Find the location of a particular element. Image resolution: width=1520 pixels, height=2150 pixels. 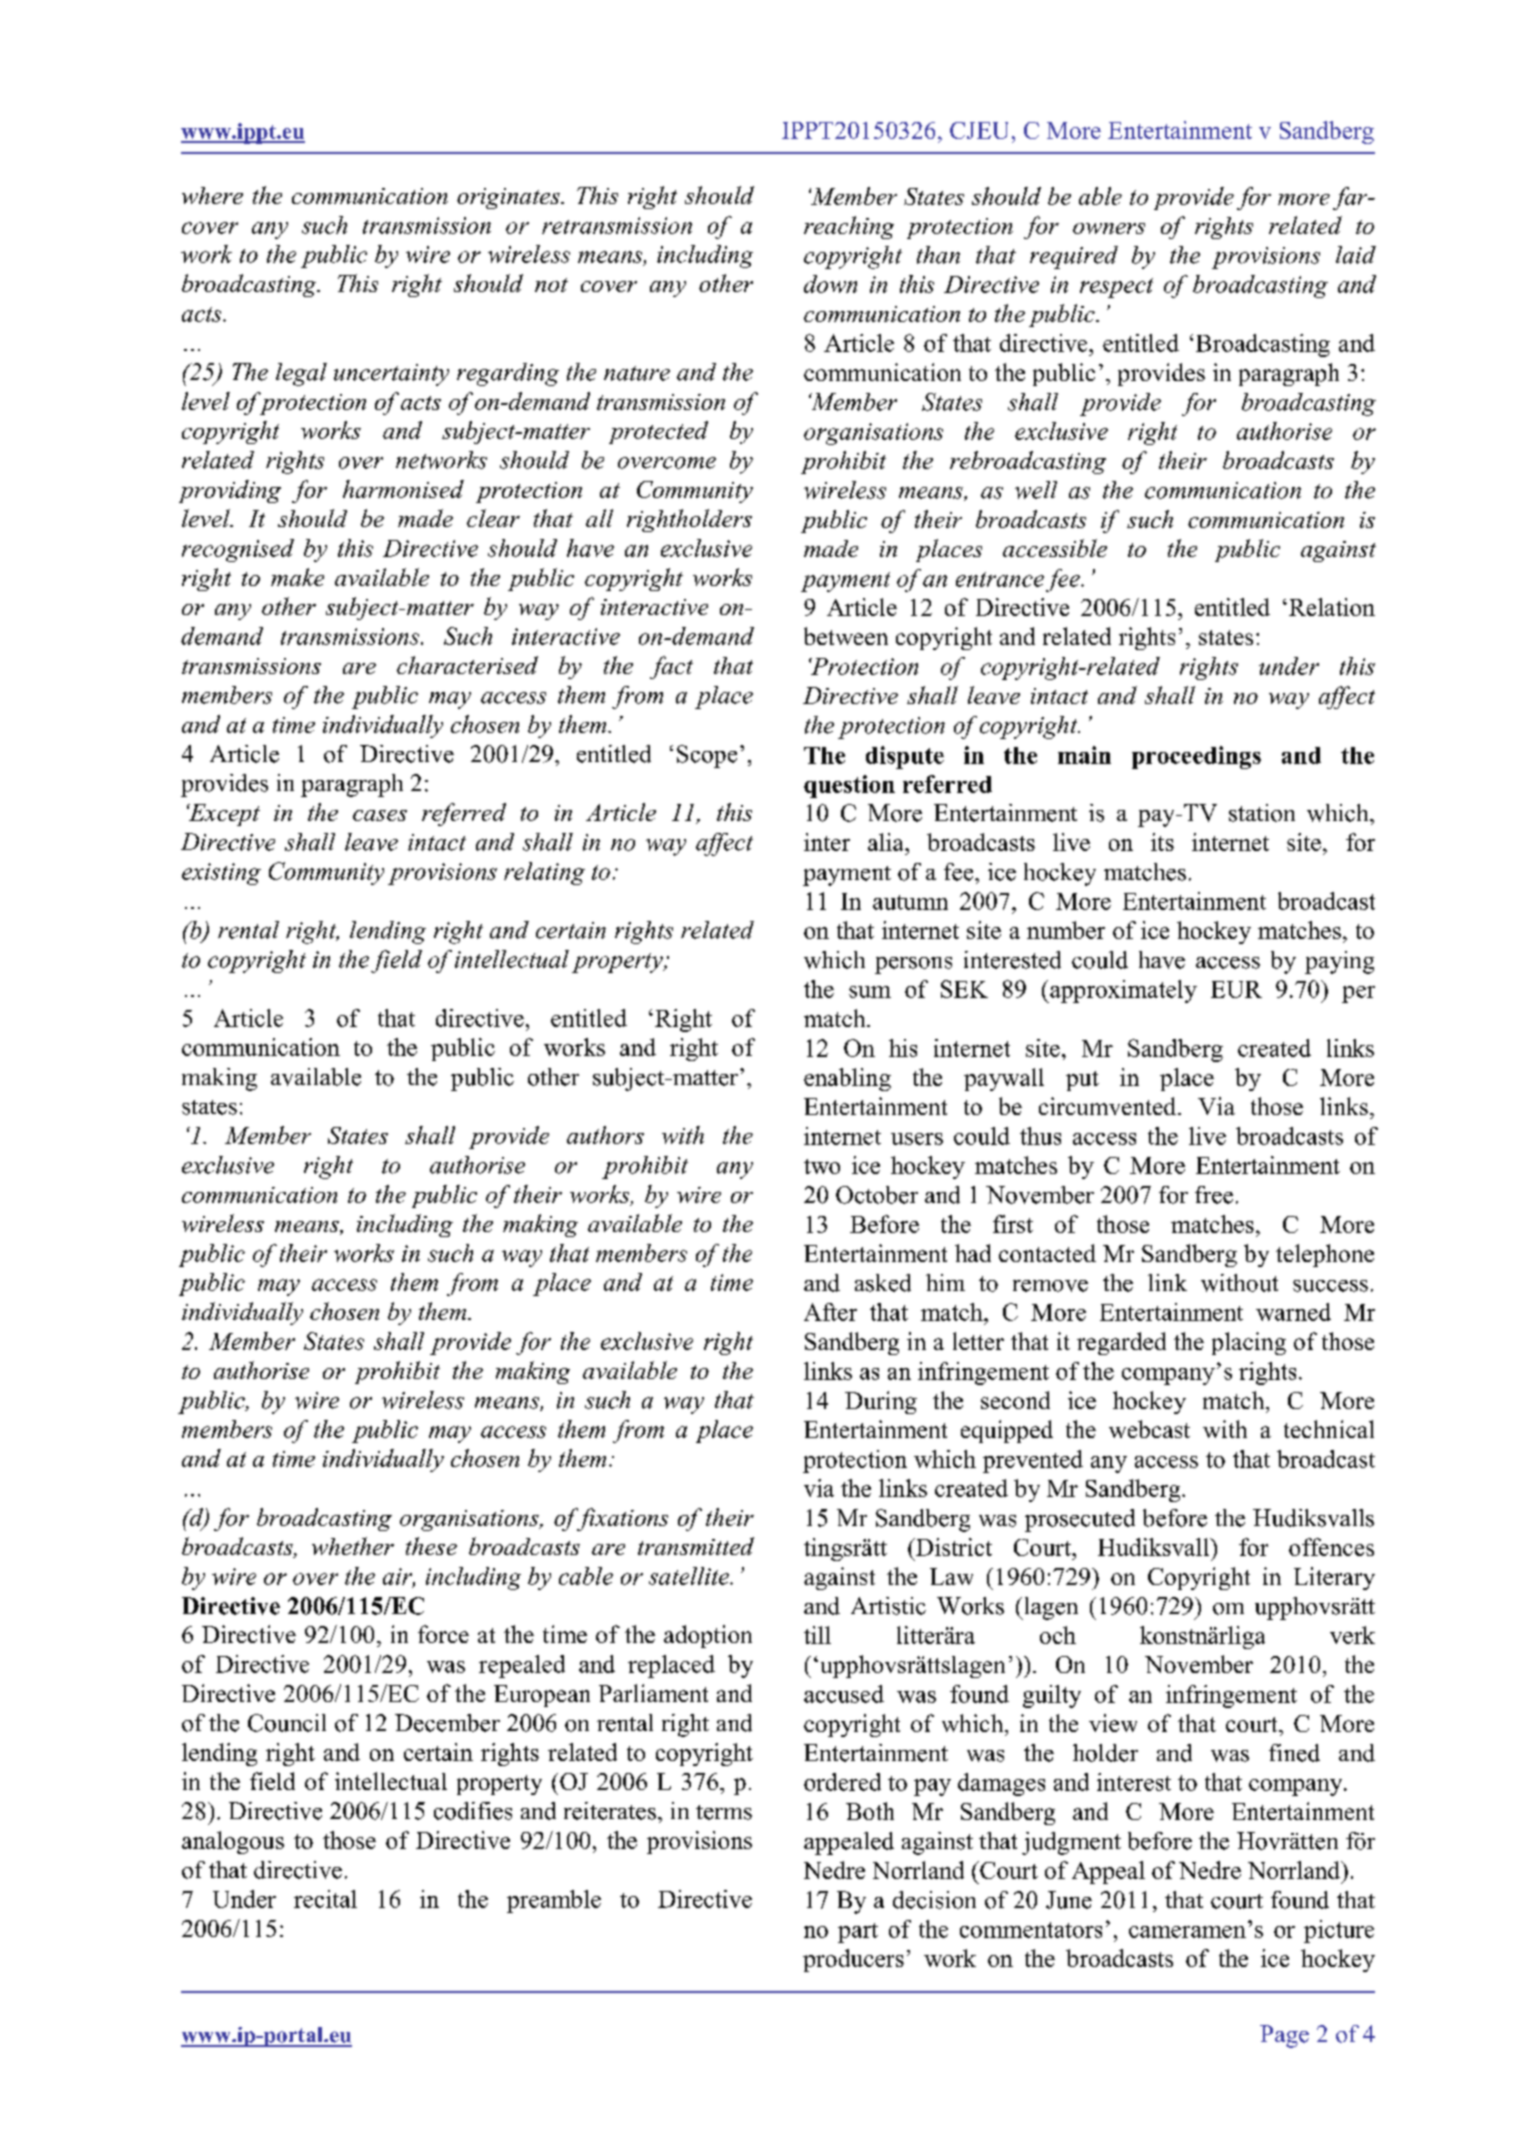

existing is located at coordinates (221, 874).
